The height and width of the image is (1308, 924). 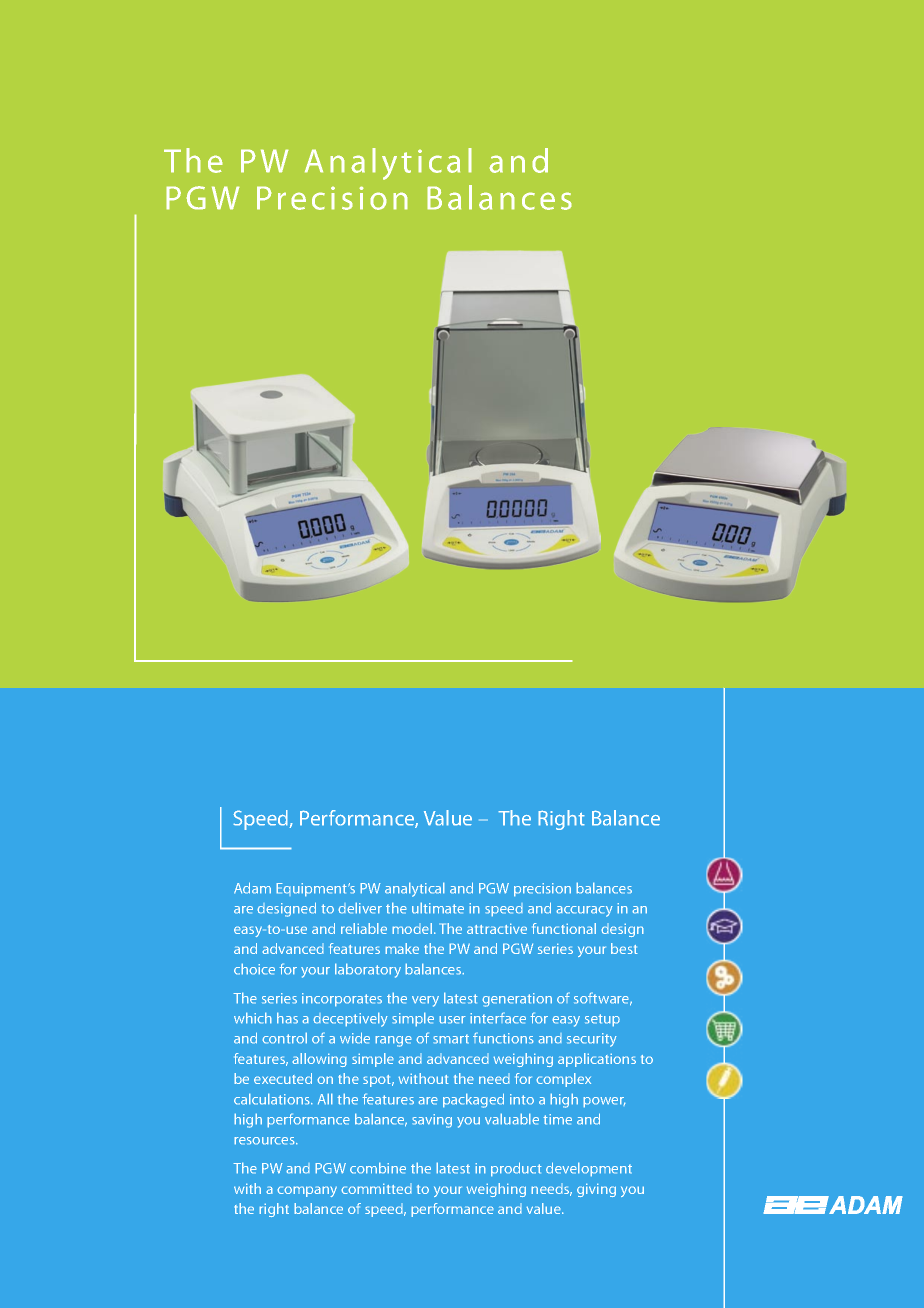 What do you see at coordinates (307, 1191) in the image?
I see `company` at bounding box center [307, 1191].
